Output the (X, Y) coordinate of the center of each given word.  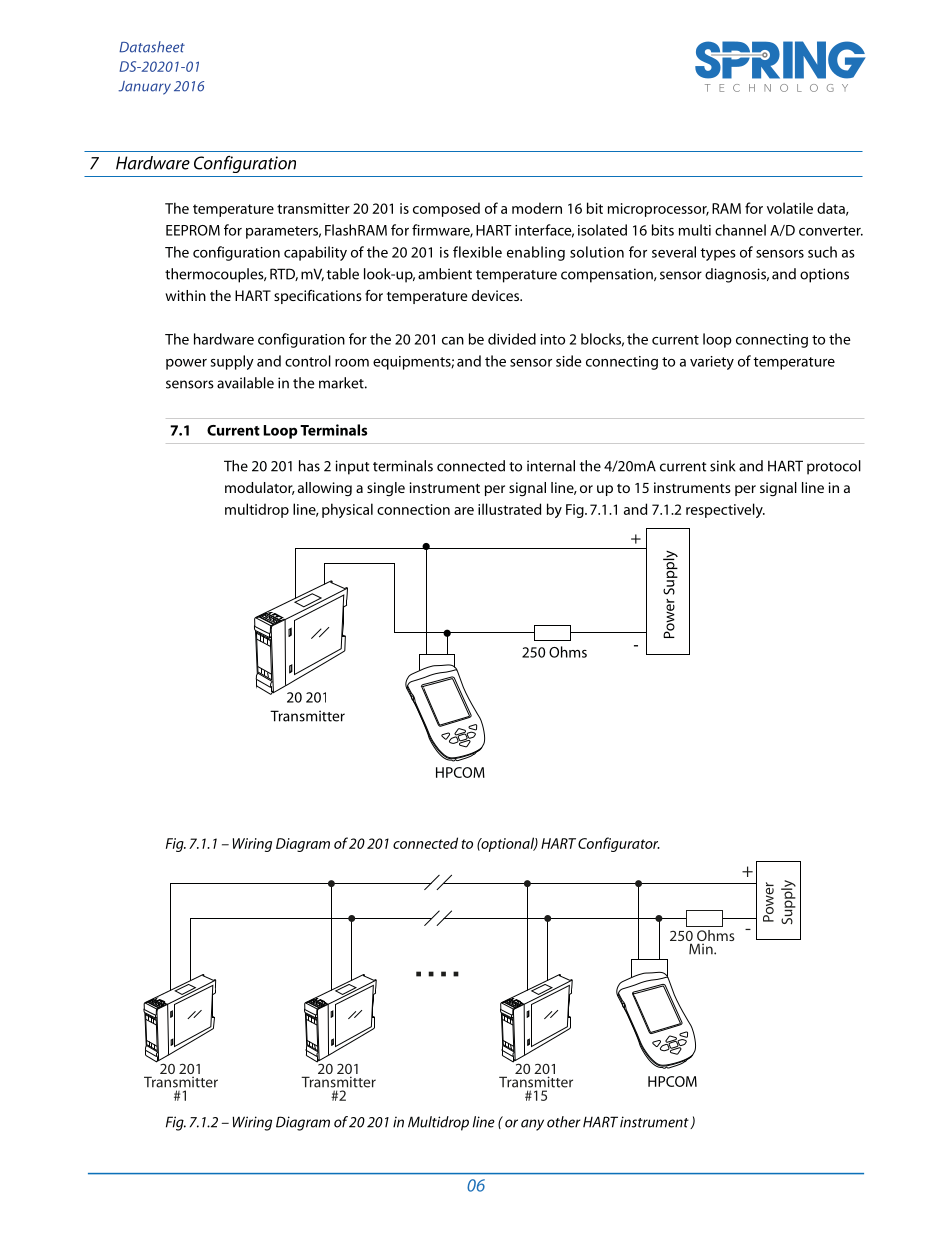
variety (712, 363)
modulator (260, 488)
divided (512, 339)
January (144, 88)
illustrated (509, 509)
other (563, 1122)
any (532, 1125)
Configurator (619, 844)
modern (537, 208)
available (245, 383)
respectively (725, 510)
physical (347, 510)
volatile (790, 208)
